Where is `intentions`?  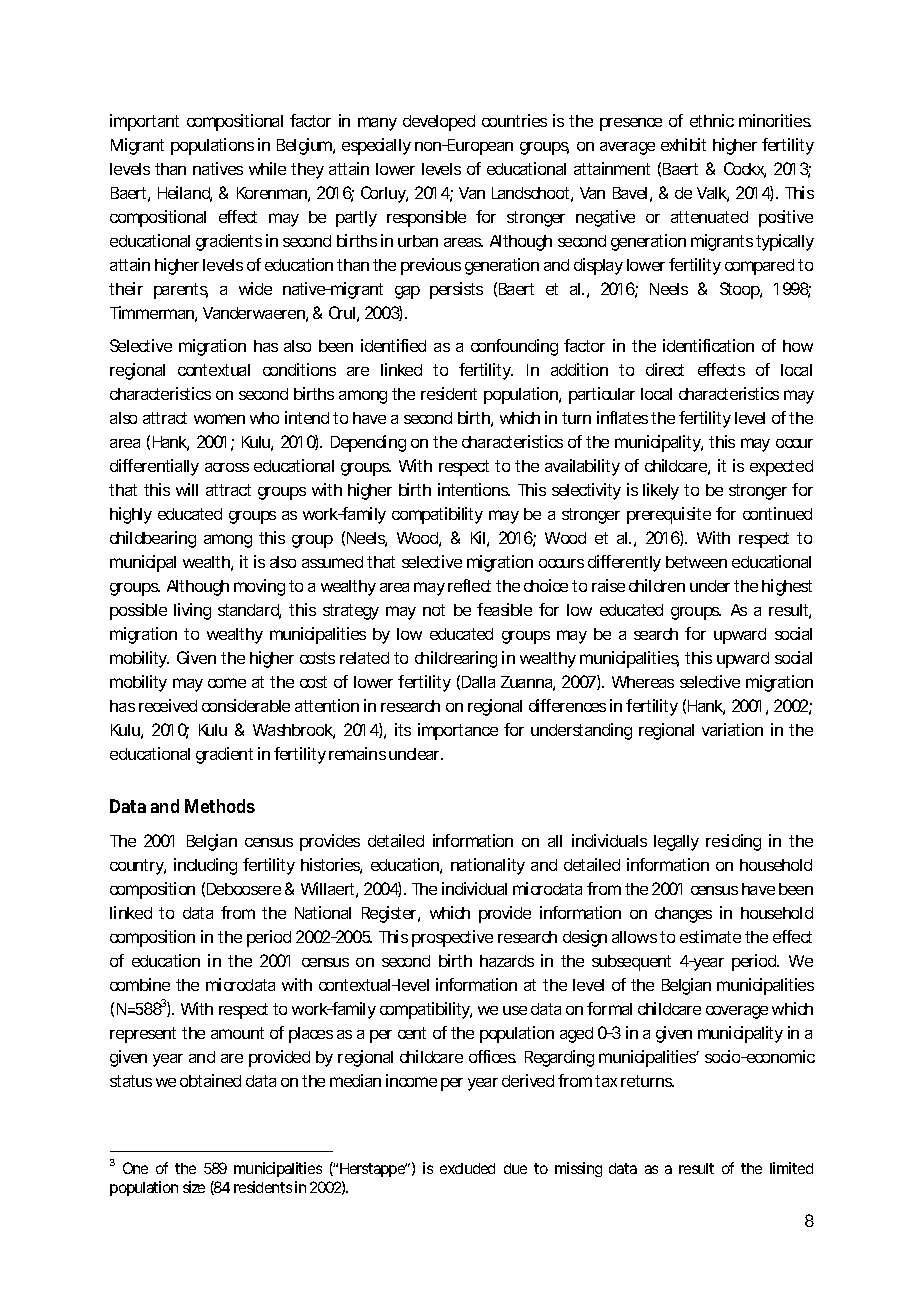
intentions is located at coordinates (474, 489).
